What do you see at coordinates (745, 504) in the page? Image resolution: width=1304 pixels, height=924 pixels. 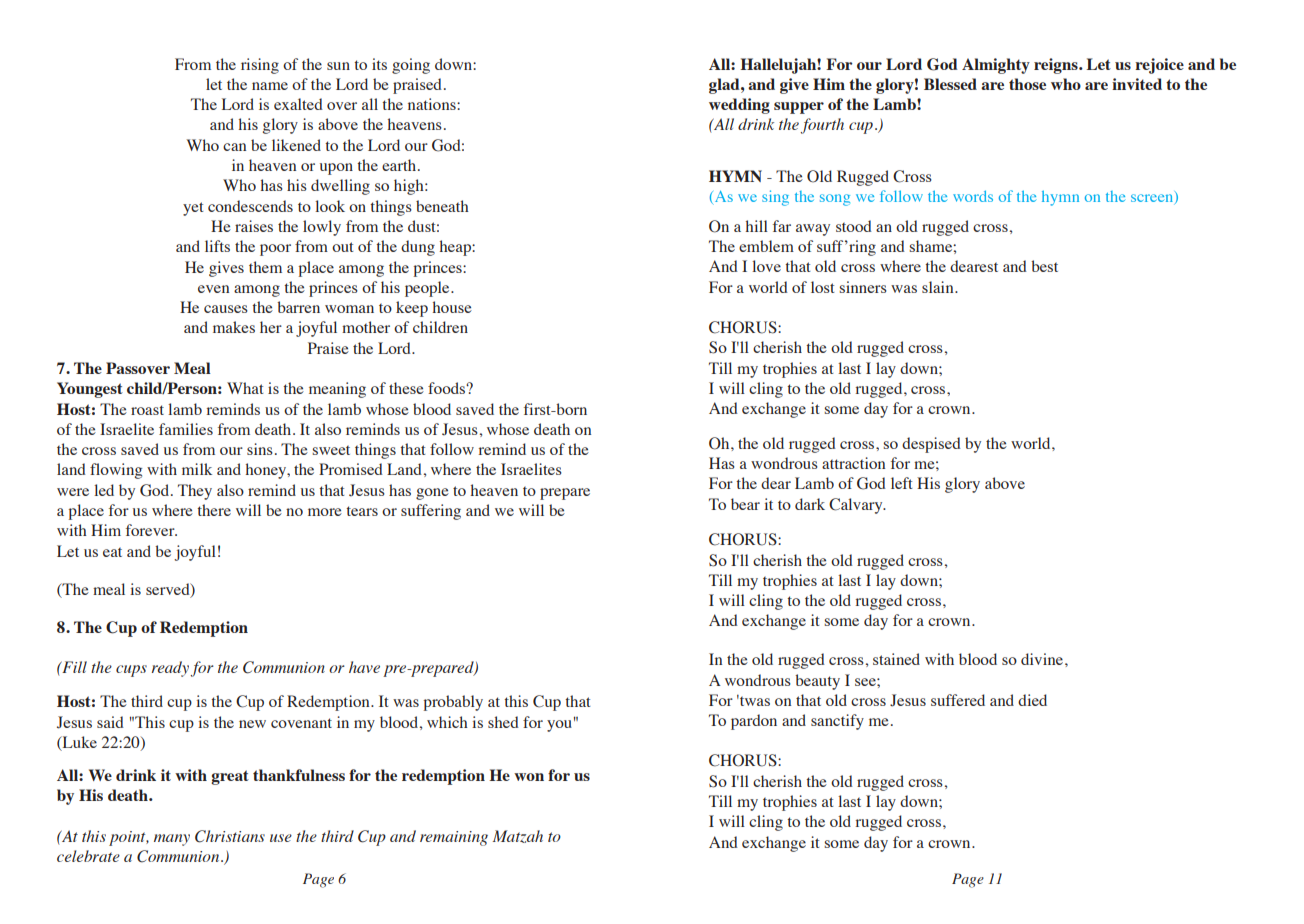 I see `bear` at bounding box center [745, 504].
